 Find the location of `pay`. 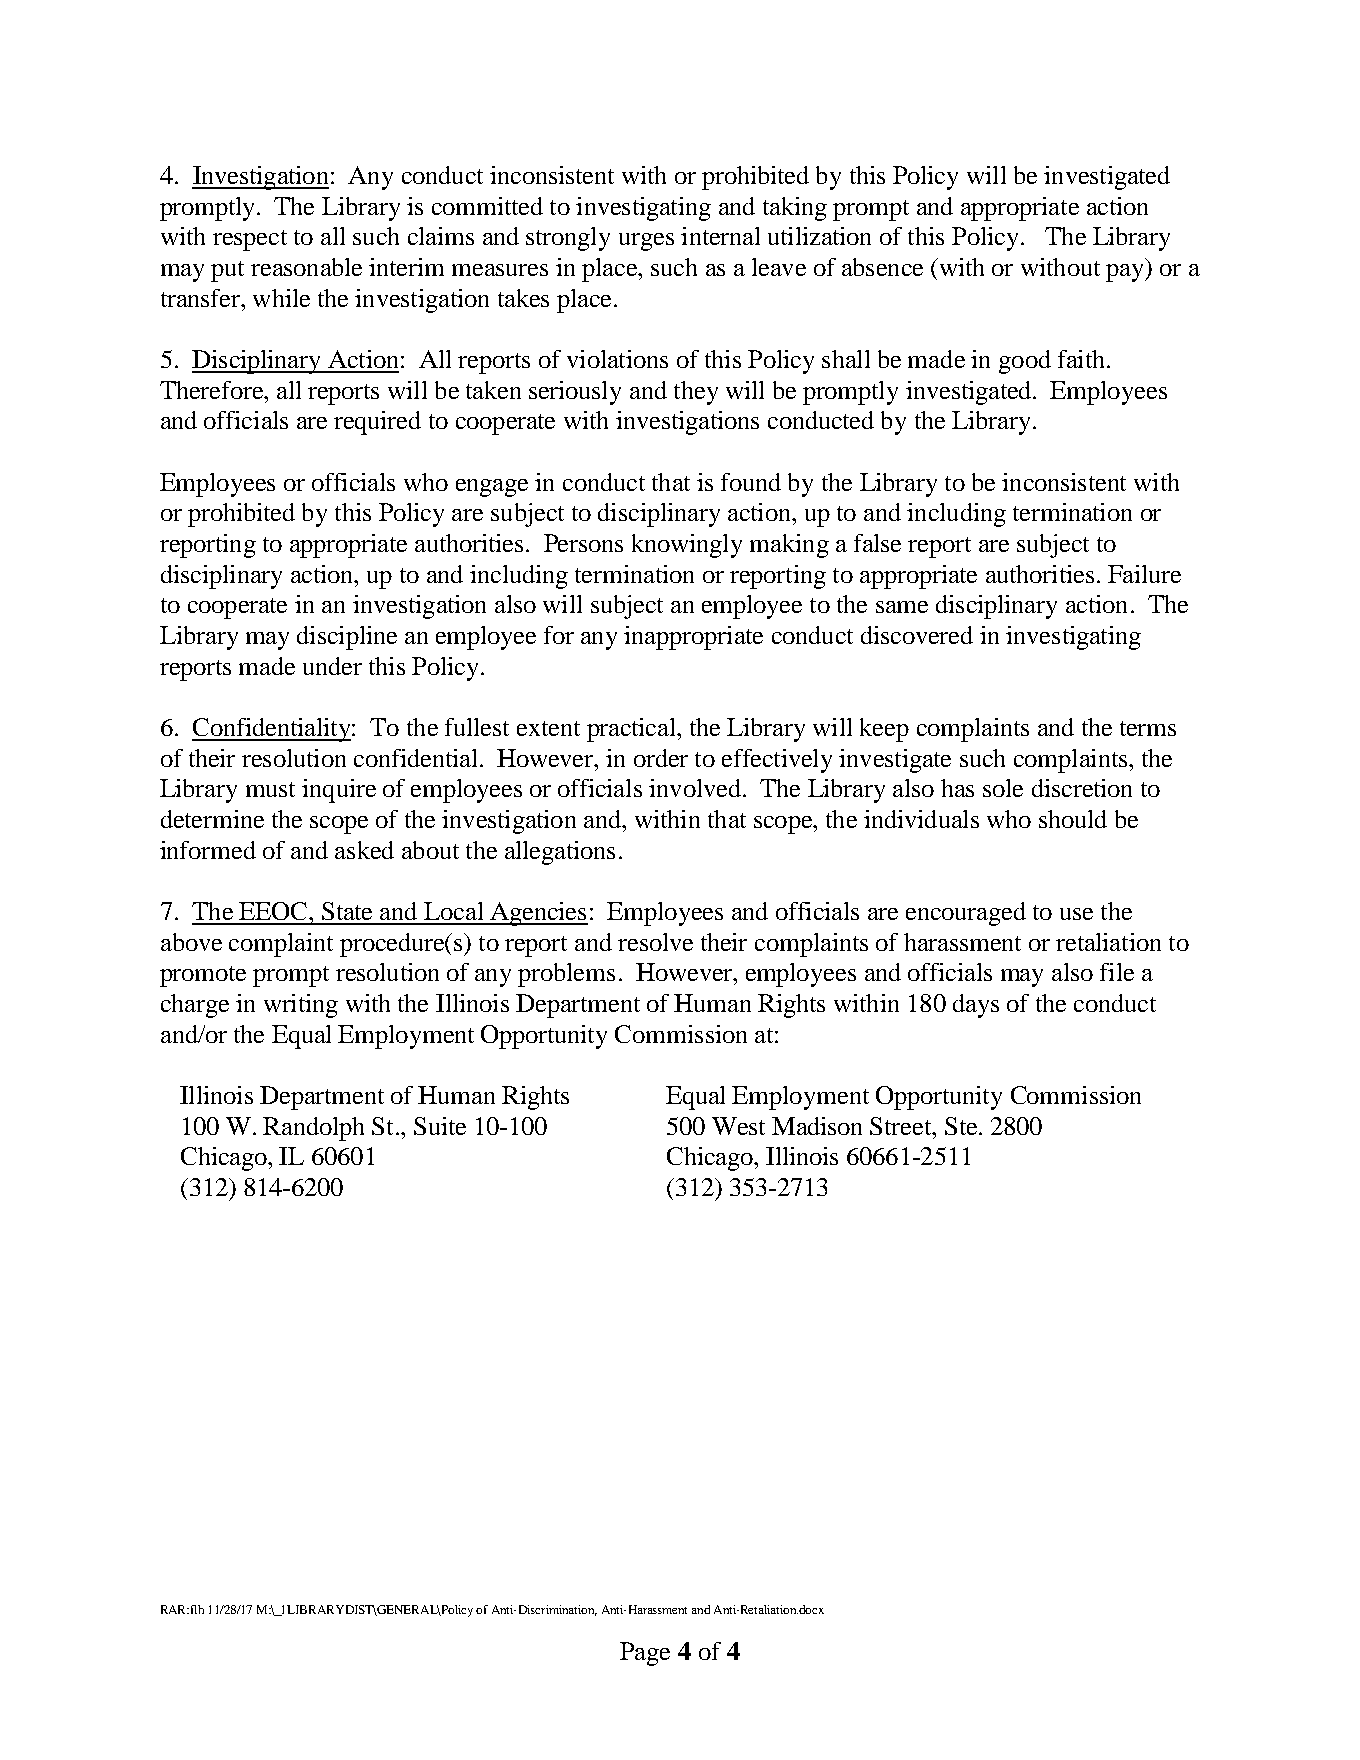

pay is located at coordinates (1126, 273).
